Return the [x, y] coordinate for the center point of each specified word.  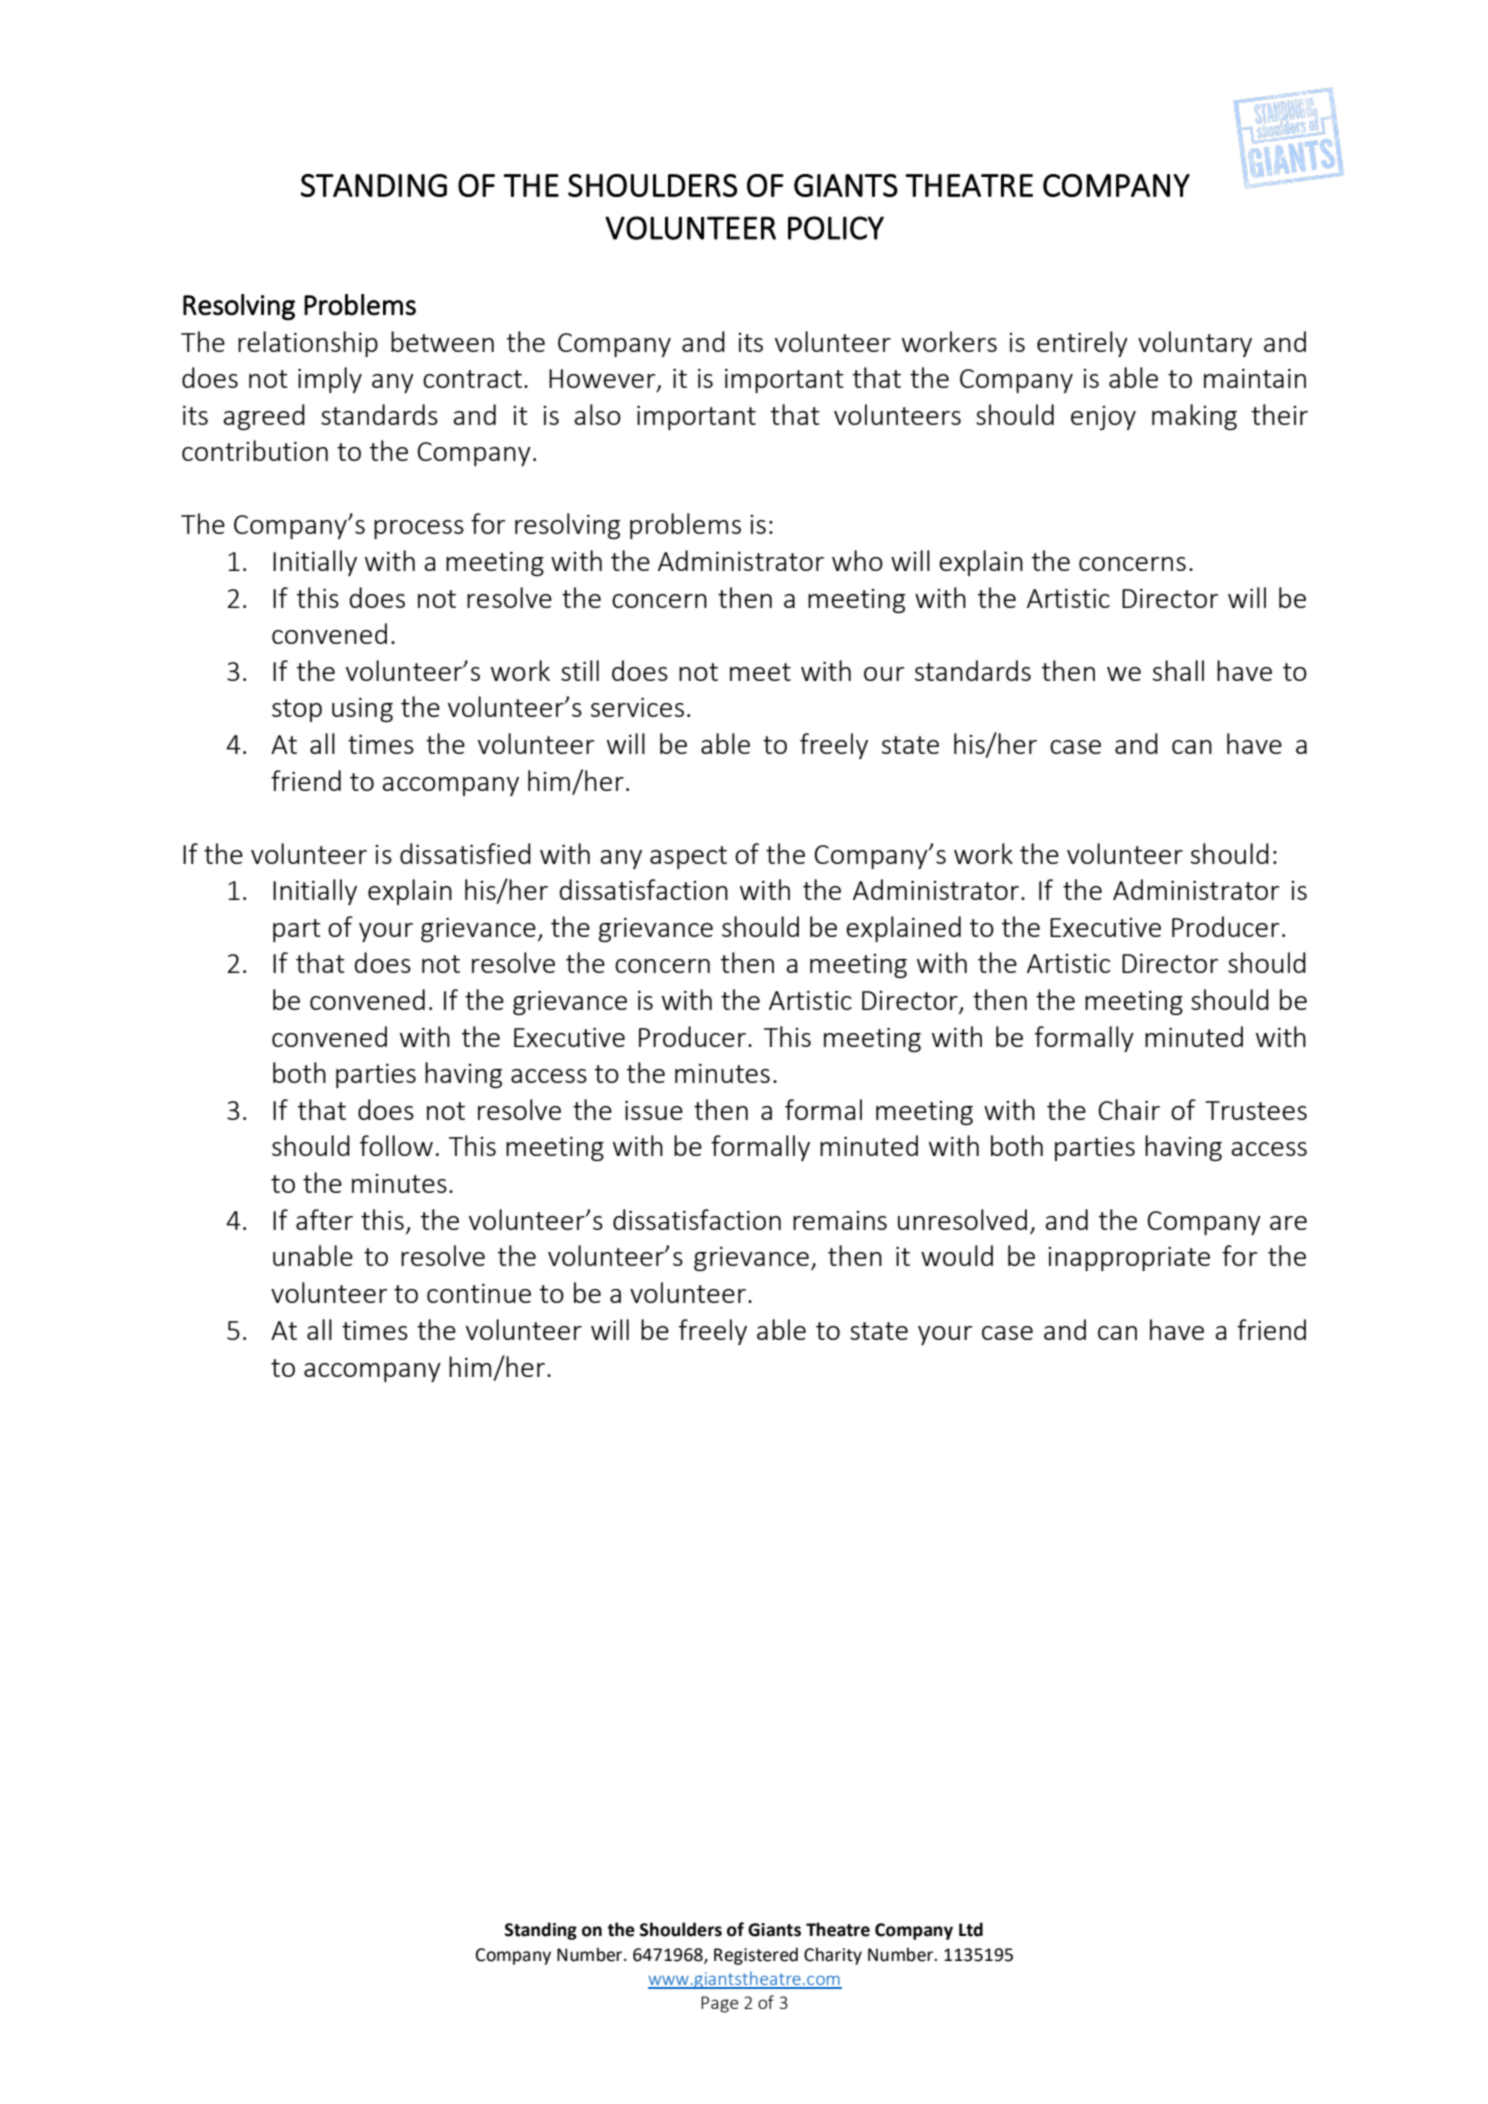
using [362, 710]
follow [396, 1145]
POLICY [836, 228]
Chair [1129, 1109]
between [442, 341]
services [637, 707]
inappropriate [1129, 1258]
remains [840, 1220]
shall [1178, 670]
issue [654, 1110]
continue [479, 1293]
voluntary [1195, 344]
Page [720, 2004]
